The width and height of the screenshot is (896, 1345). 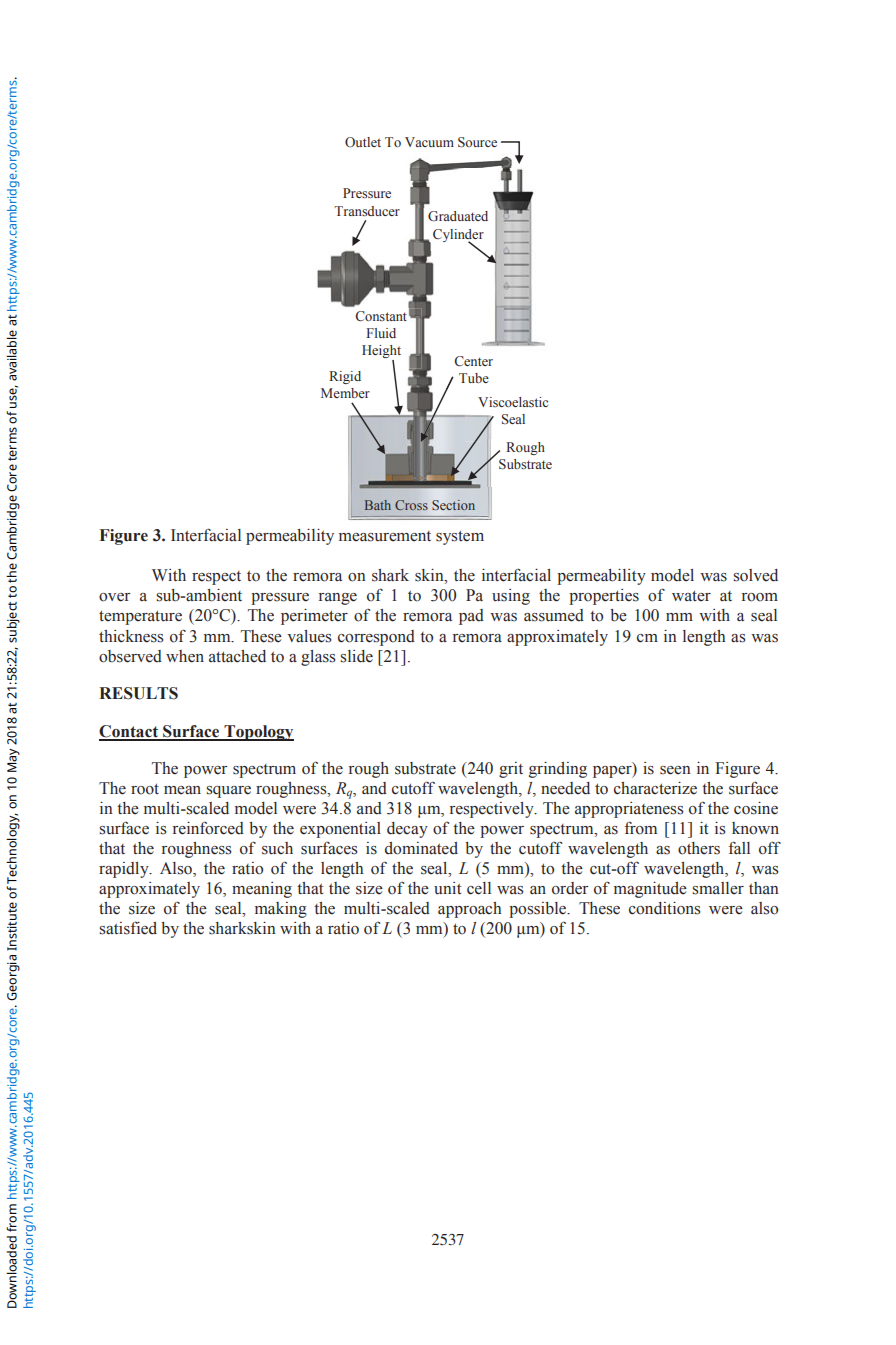 I want to click on unit, so click(x=447, y=888).
